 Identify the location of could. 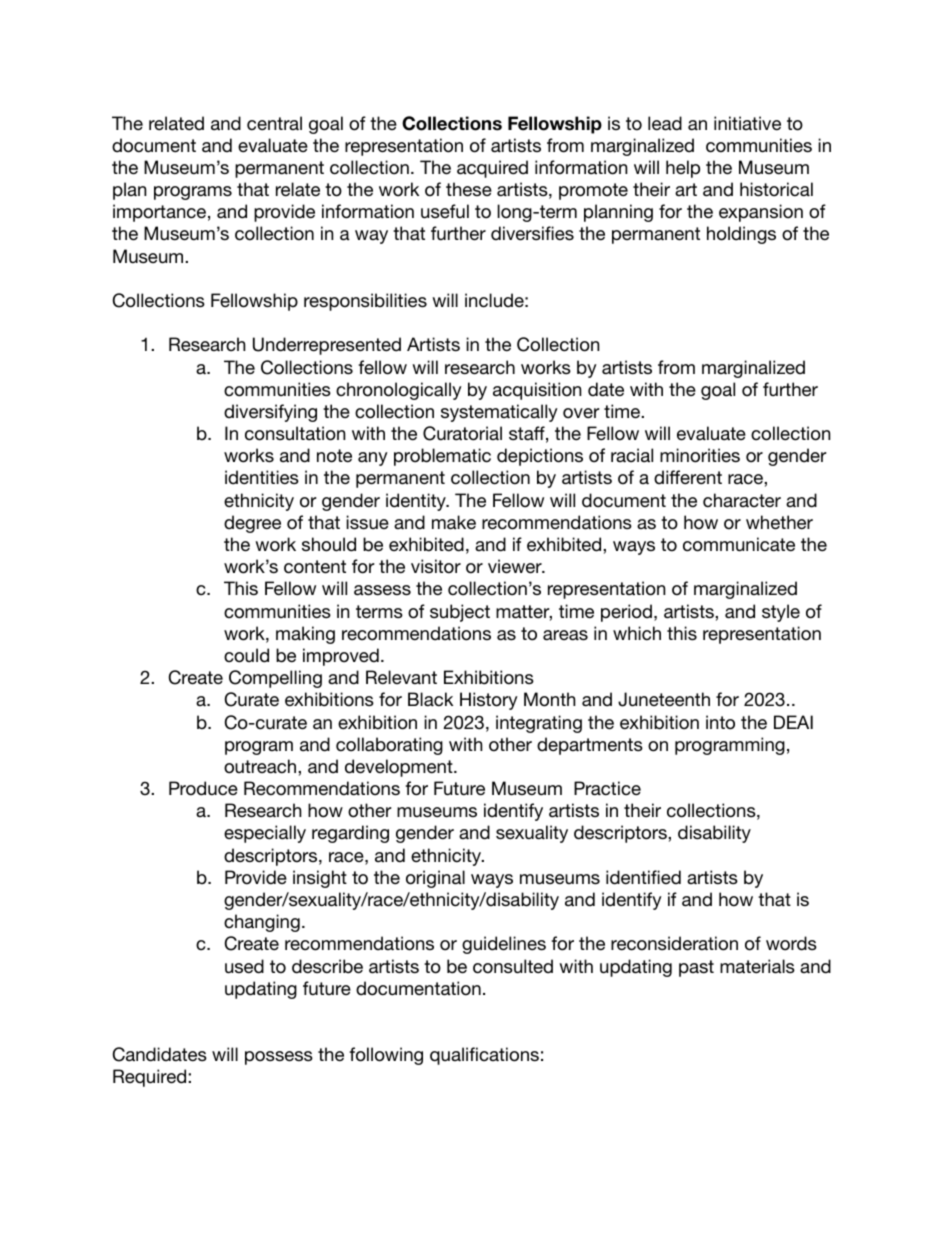
(246, 655).
